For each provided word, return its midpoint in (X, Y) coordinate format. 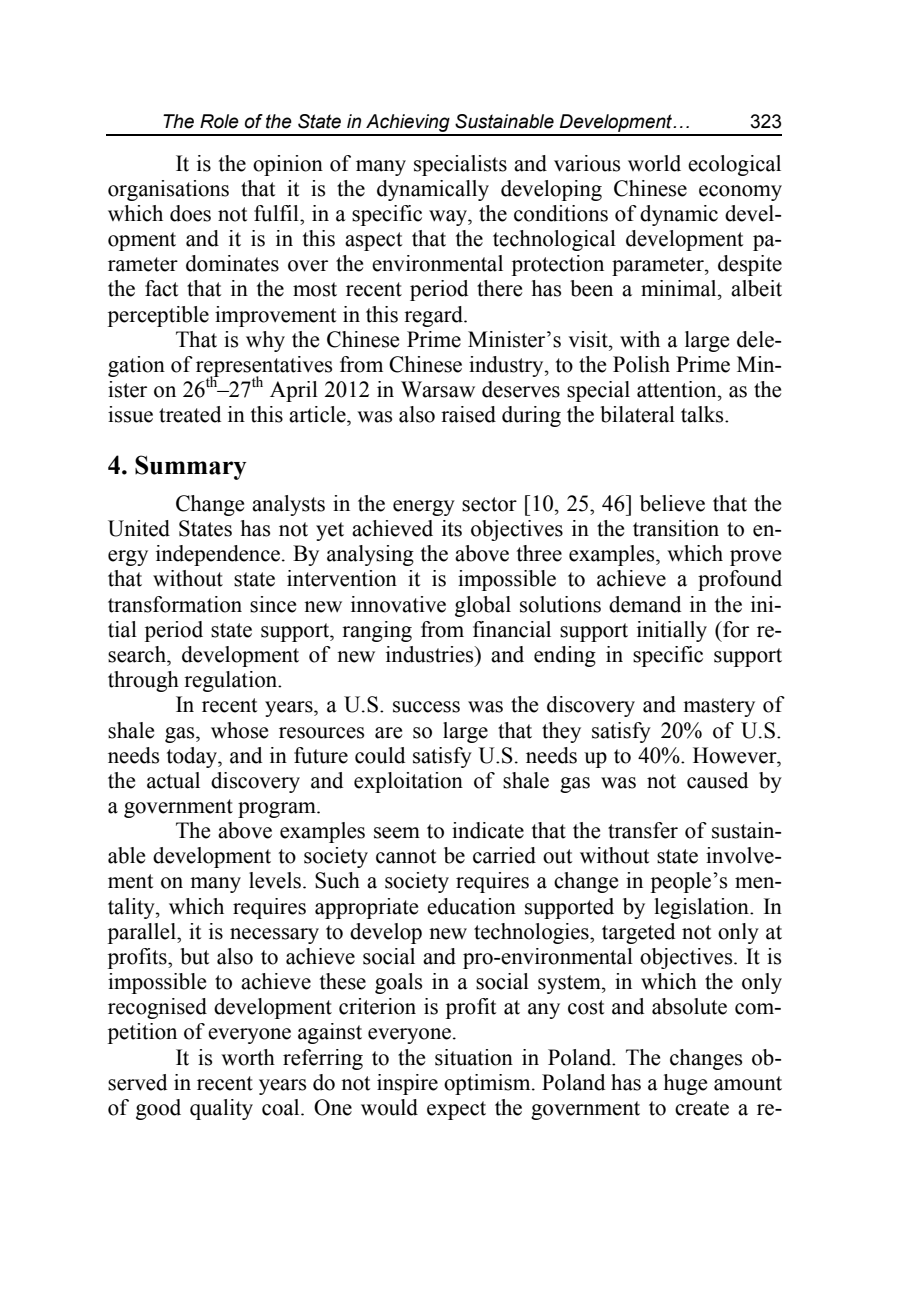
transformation (175, 604)
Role (219, 121)
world (654, 163)
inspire (407, 1084)
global (483, 606)
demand (645, 604)
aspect (374, 241)
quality (221, 1109)
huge (685, 1084)
